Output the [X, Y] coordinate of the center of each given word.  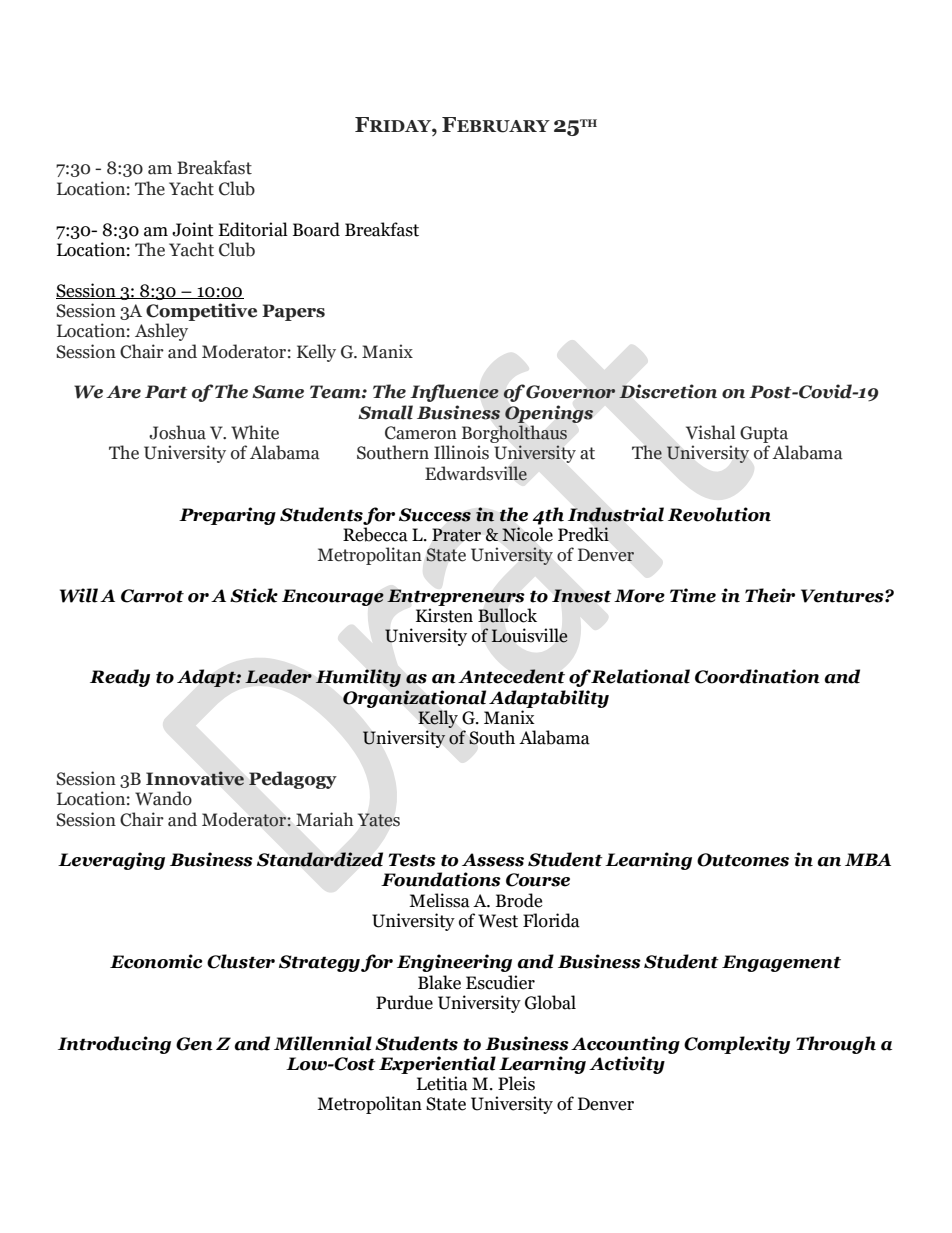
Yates [379, 820]
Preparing [227, 516]
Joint [193, 229]
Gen [194, 1044]
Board [316, 229]
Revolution [719, 514]
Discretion [668, 391]
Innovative [195, 778]
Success [435, 515]
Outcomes [743, 860]
